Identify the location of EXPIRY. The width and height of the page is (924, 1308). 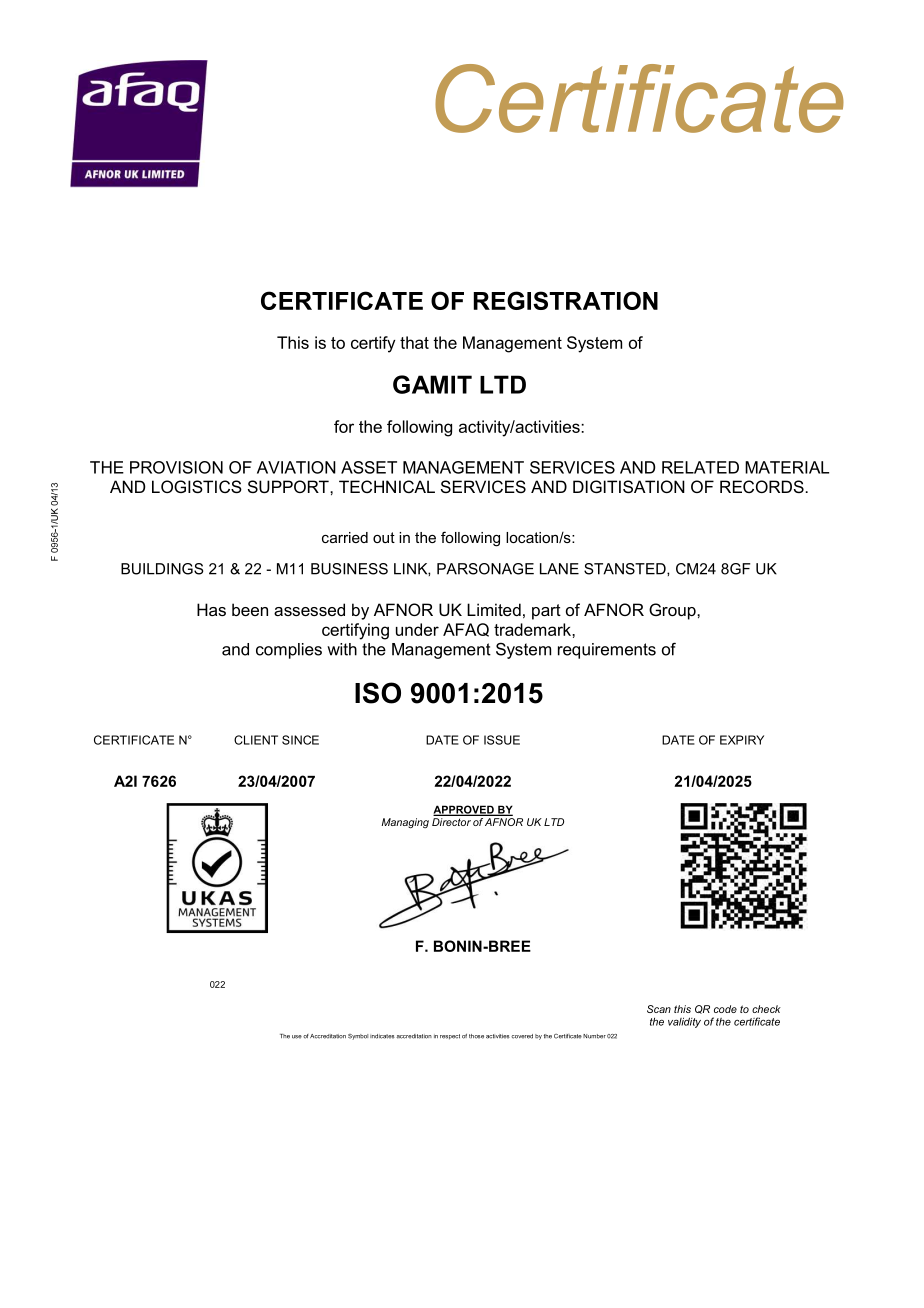
(742, 740).
